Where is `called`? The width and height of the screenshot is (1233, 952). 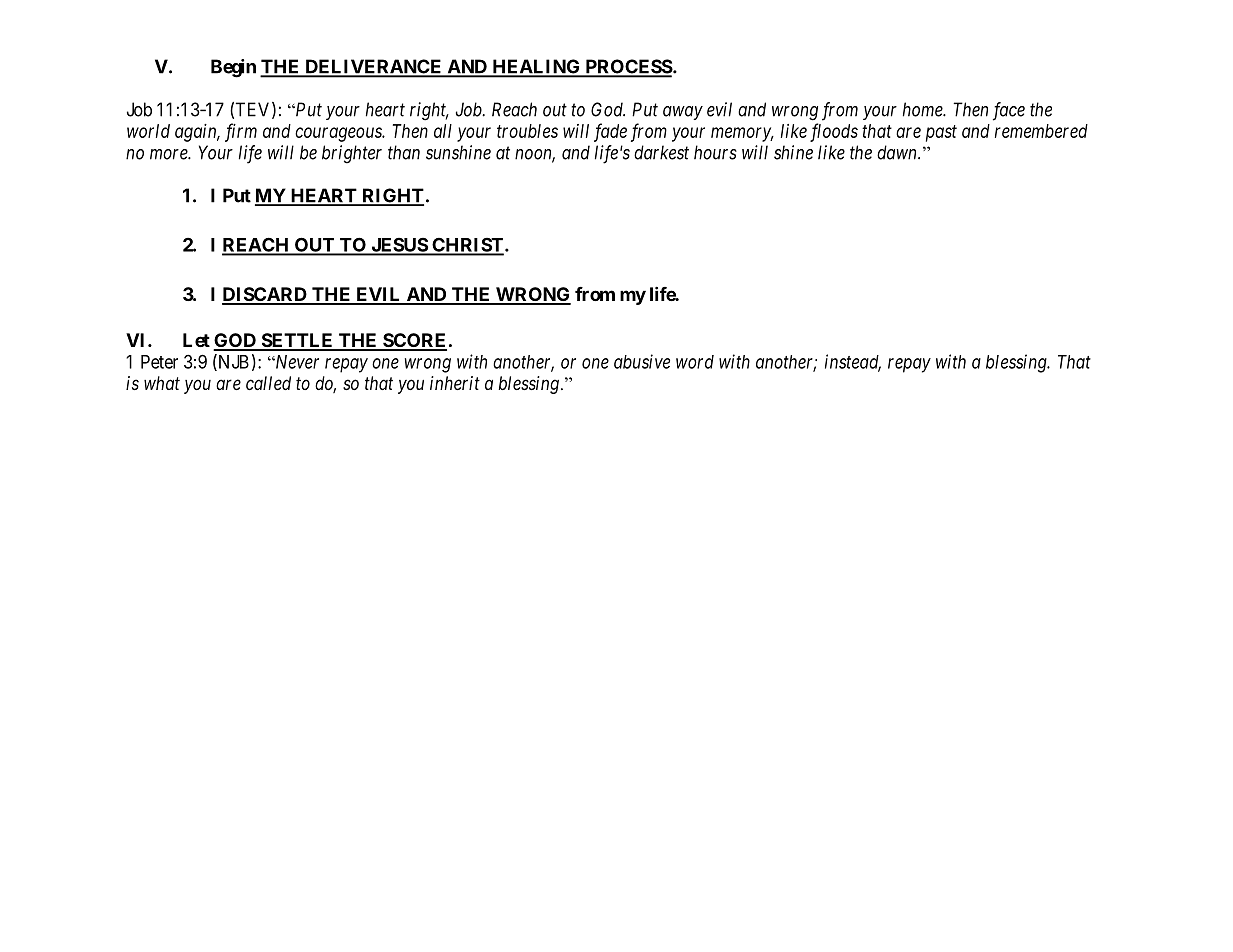
called is located at coordinates (268, 383).
